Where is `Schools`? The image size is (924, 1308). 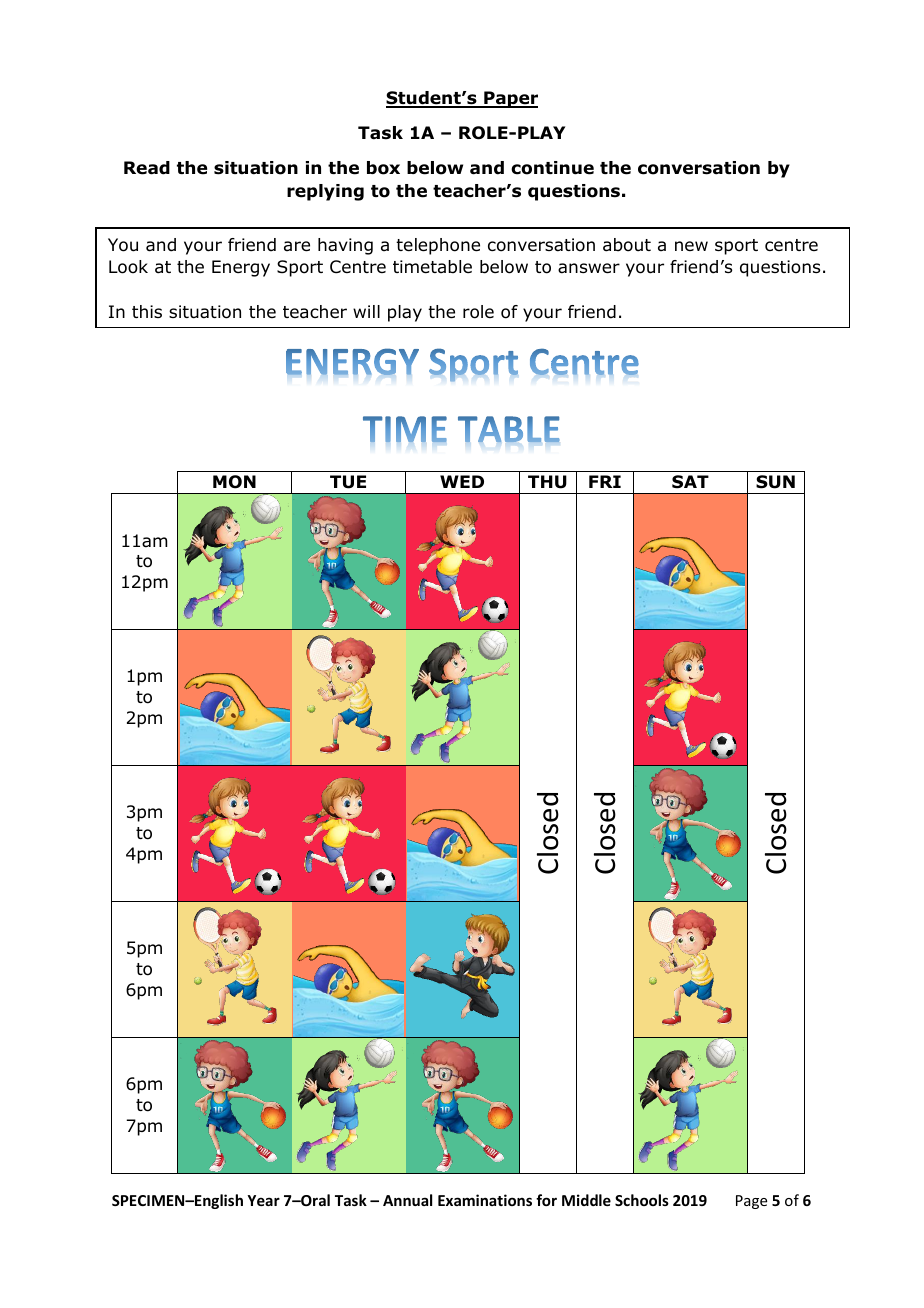 Schools is located at coordinates (642, 1200).
